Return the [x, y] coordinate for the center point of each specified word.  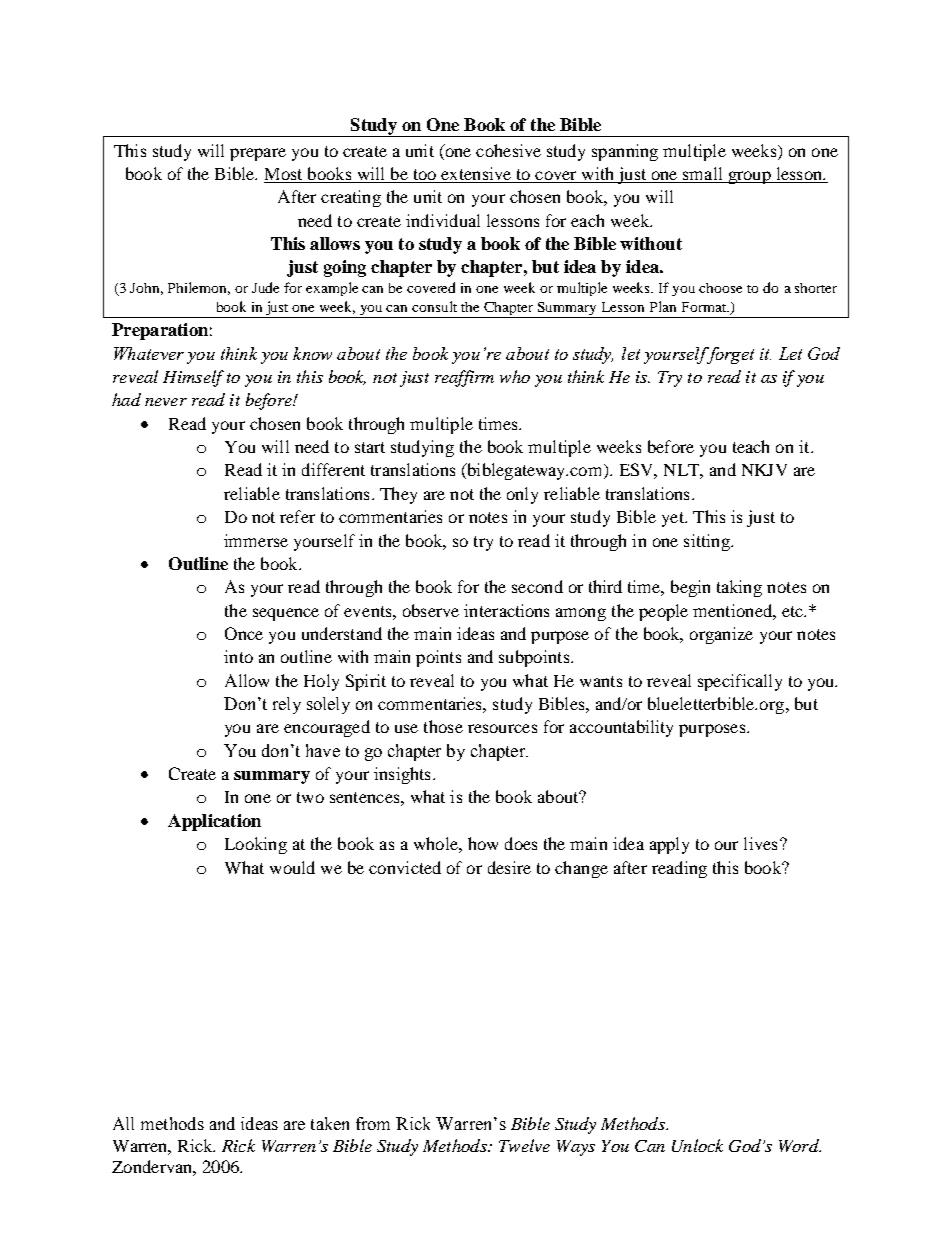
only [522, 495]
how [483, 843]
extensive [476, 175]
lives [760, 843]
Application [214, 822]
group [749, 177]
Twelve [524, 1145]
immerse [256, 540]
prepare [258, 154]
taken [330, 1123]
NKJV [764, 470]
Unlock [697, 1145]
